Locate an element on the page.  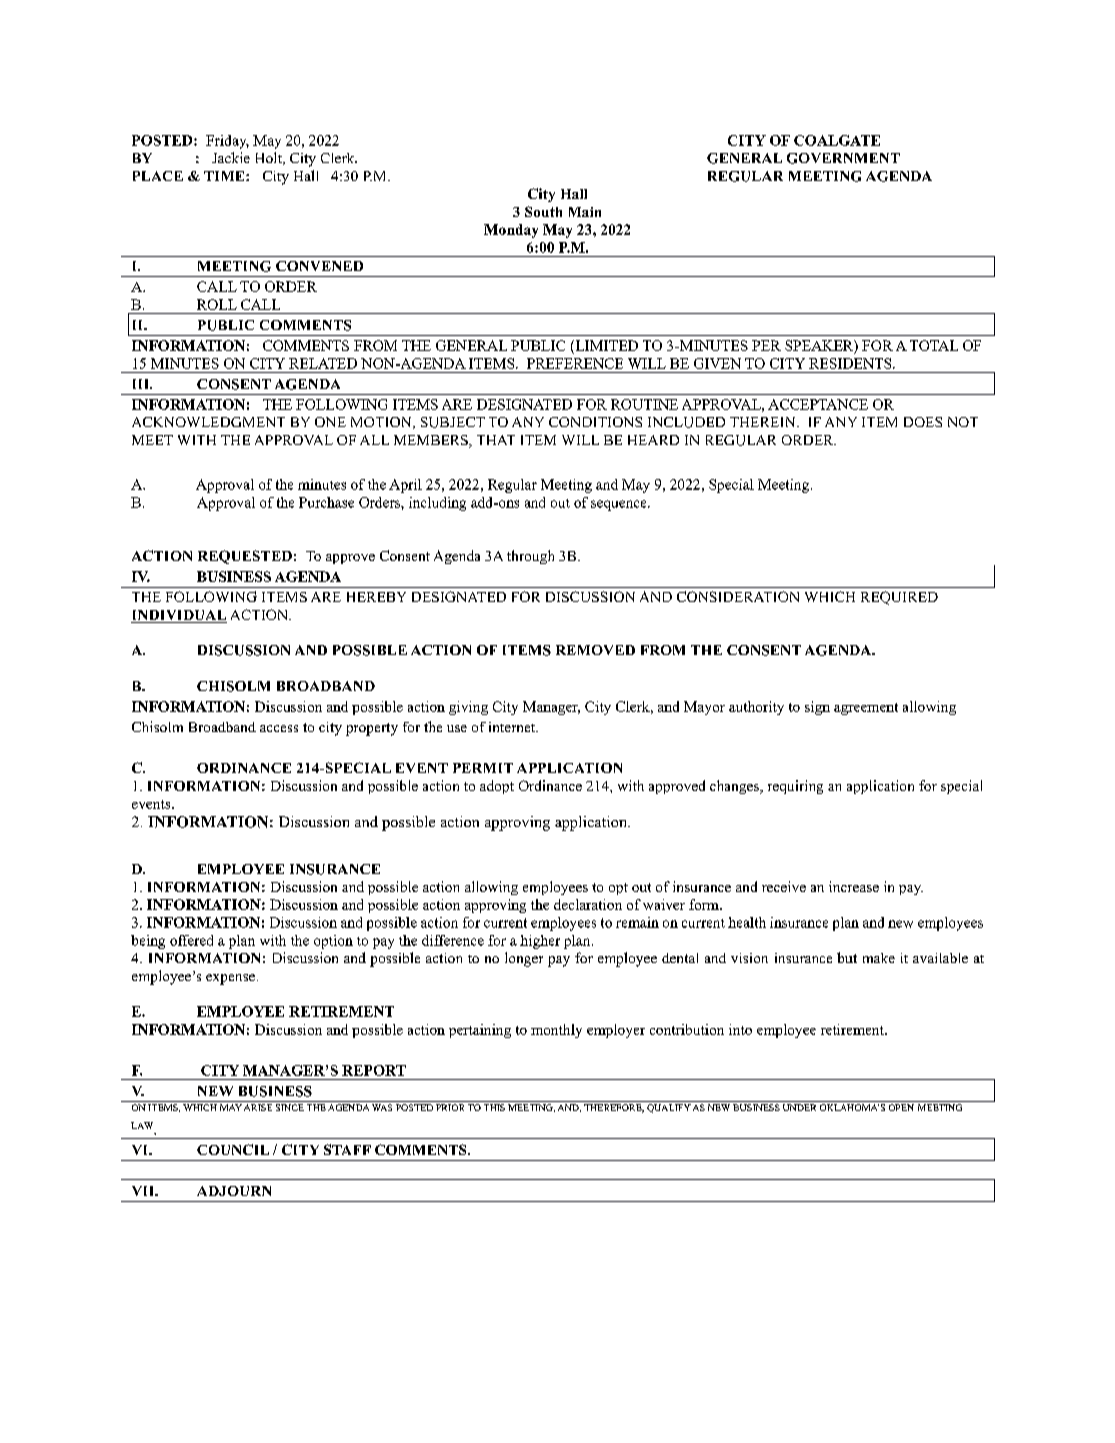
offered is located at coordinates (191, 940).
